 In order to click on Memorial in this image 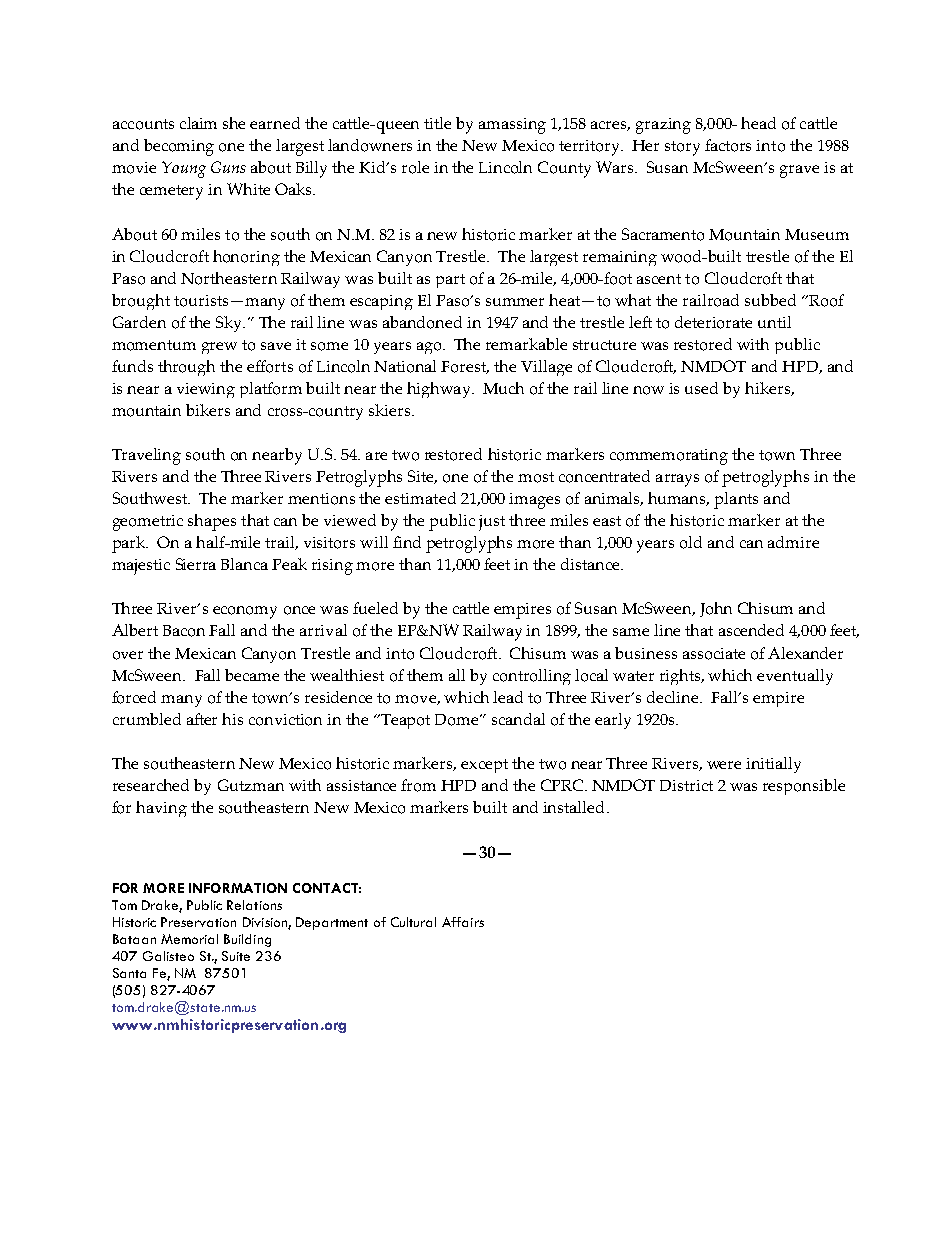, I will do `click(189, 939)`.
